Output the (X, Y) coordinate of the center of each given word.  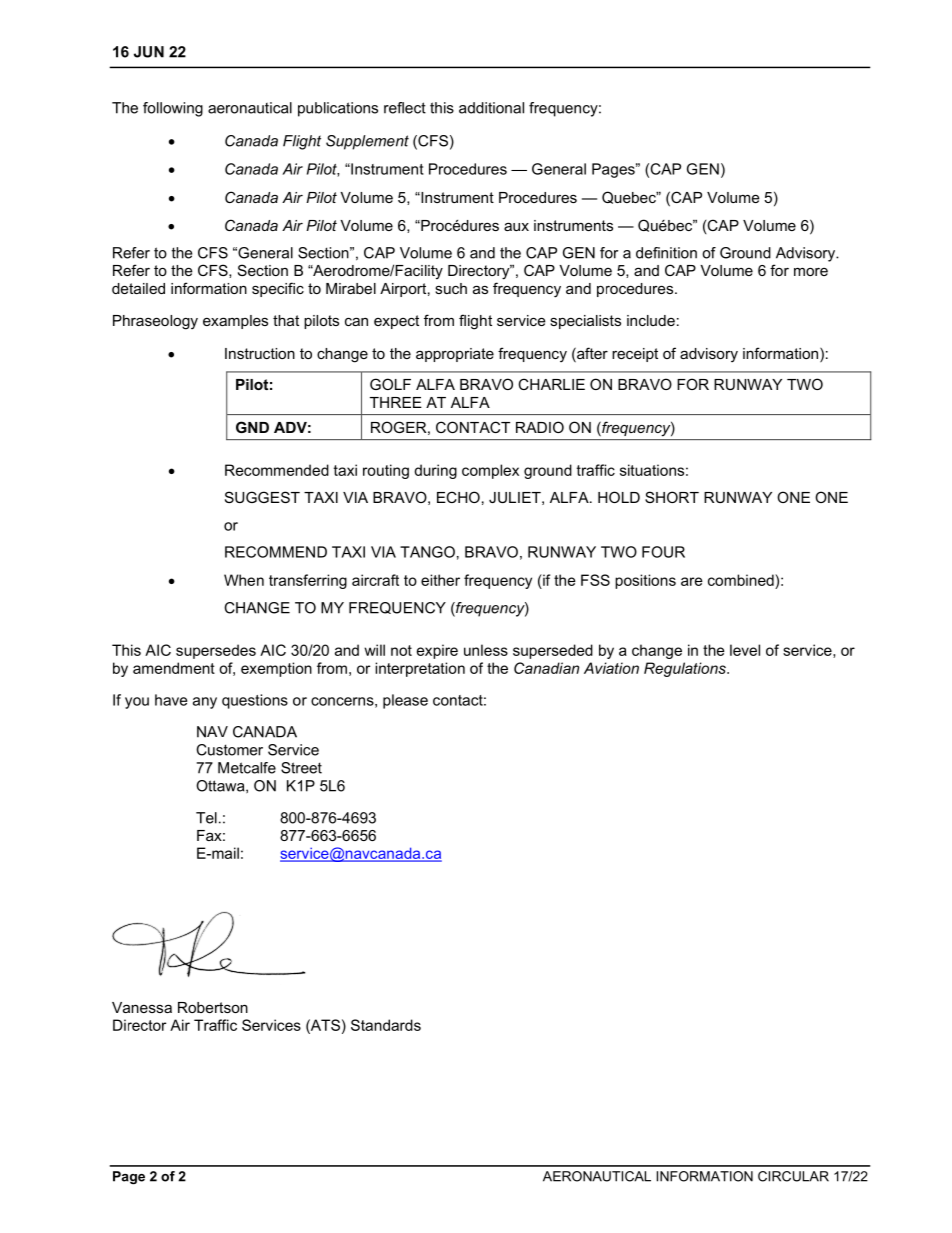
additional (491, 108)
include (651, 320)
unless (486, 650)
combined (742, 580)
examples (235, 322)
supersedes (216, 651)
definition (666, 253)
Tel (206, 818)
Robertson (213, 1007)
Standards (386, 1025)
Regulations (686, 669)
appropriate (455, 355)
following (173, 109)
